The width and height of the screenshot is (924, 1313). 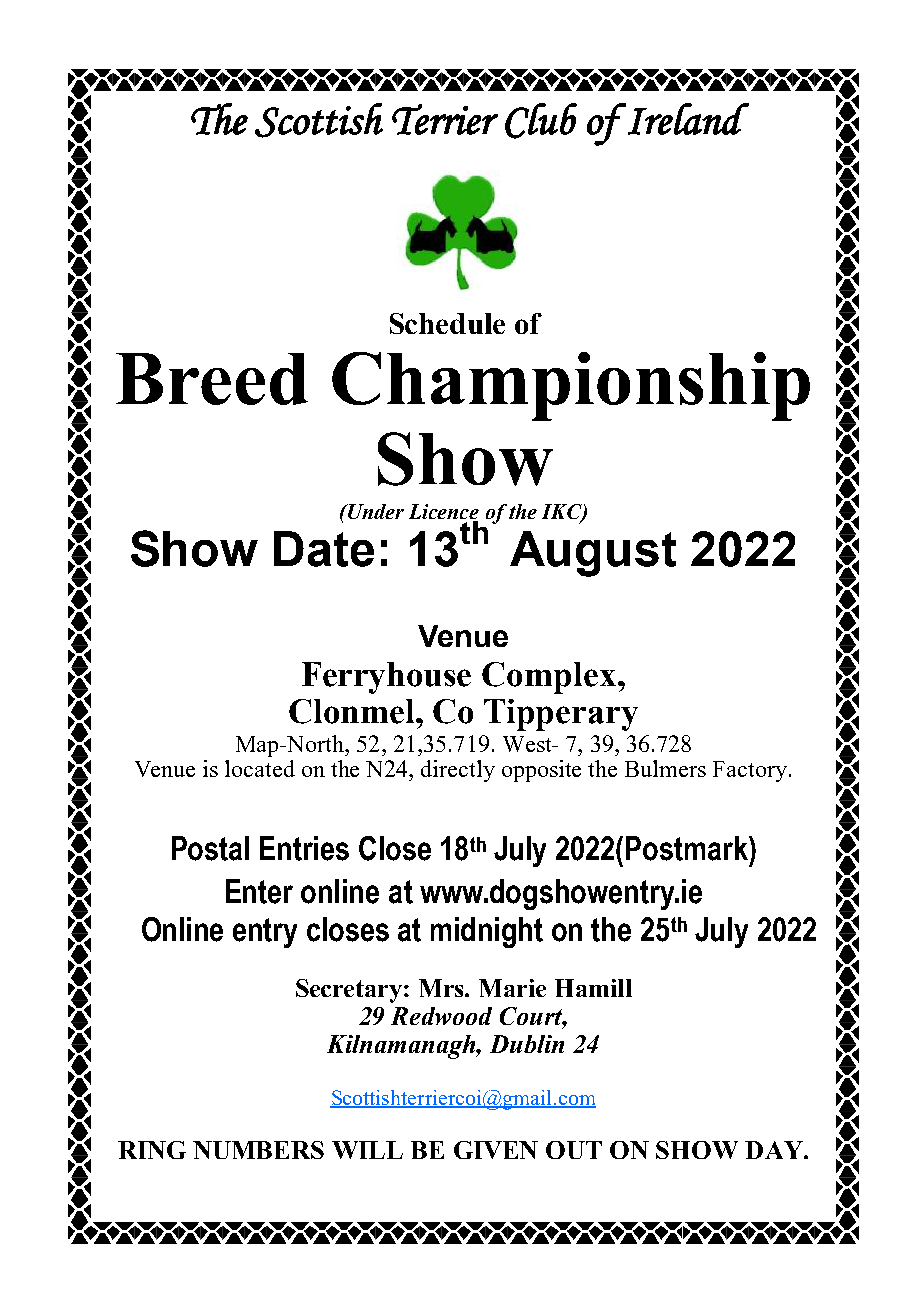 What do you see at coordinates (212, 379) in the screenshot?
I see `Breed` at bounding box center [212, 379].
